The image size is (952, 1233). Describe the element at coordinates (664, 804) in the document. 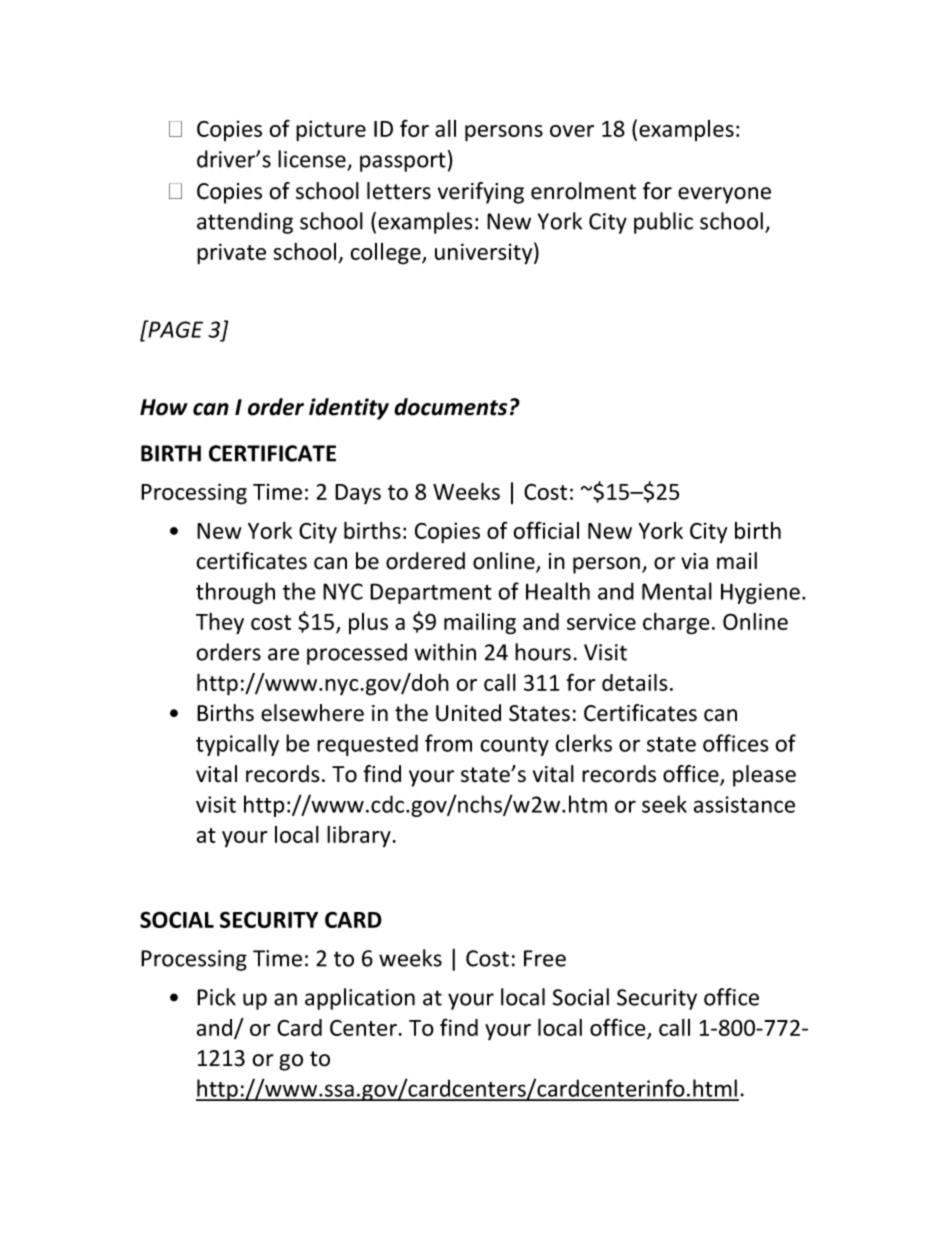

I see `seek` at that location.
